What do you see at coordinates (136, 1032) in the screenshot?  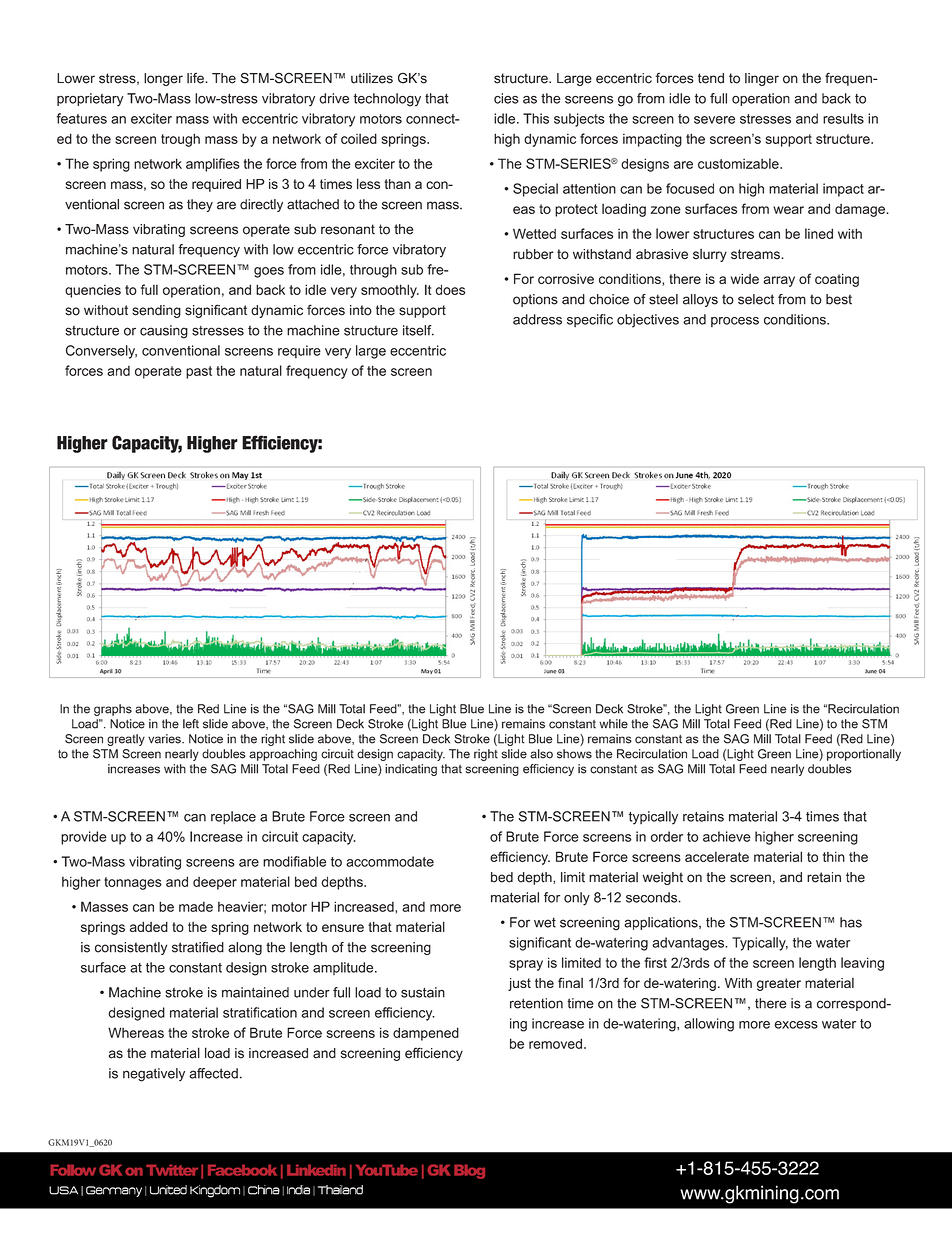 I see `Whereas` at bounding box center [136, 1032].
